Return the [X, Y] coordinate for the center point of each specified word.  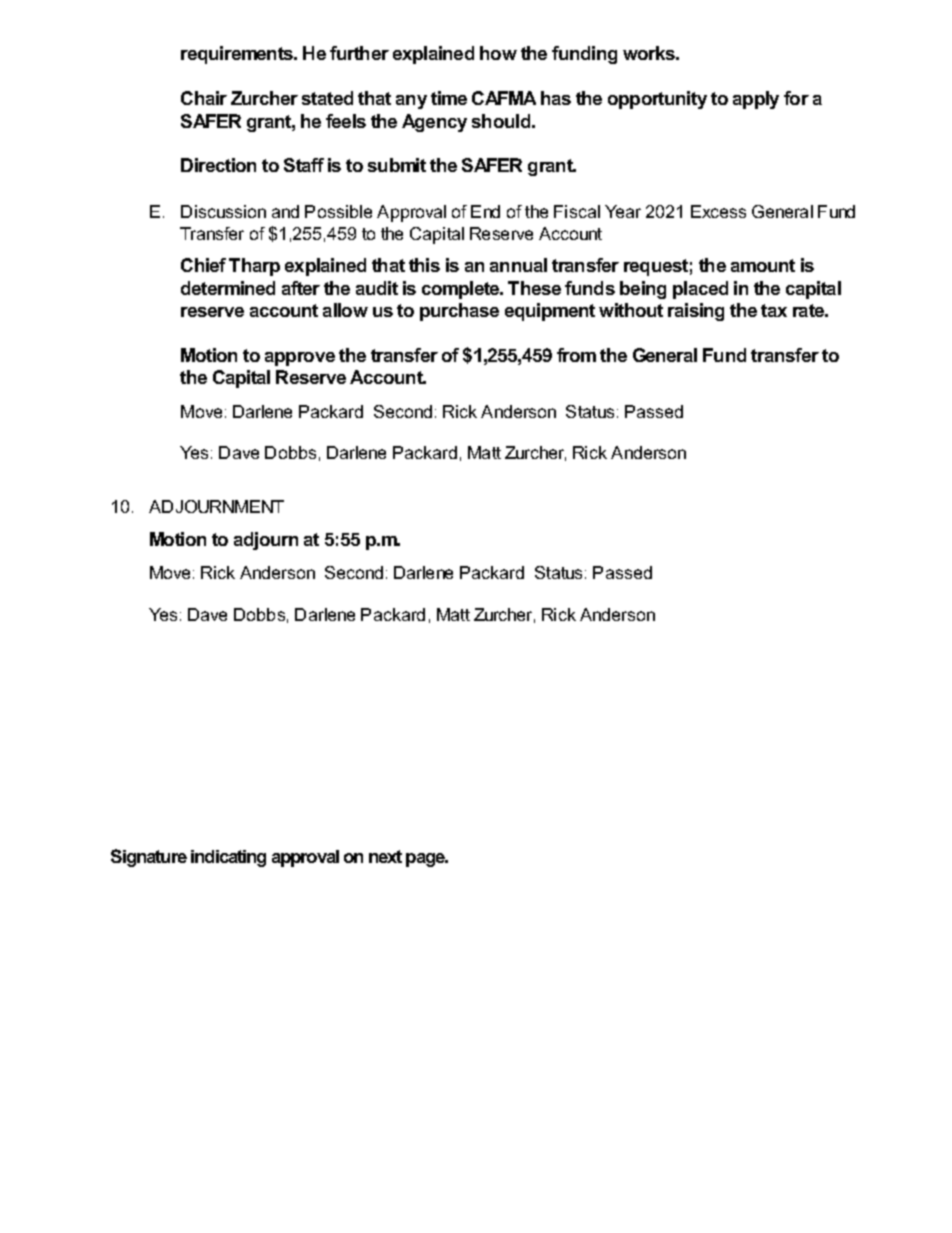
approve [300, 359]
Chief [203, 265]
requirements [238, 55]
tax [774, 310]
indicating [228, 858]
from [576, 355]
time [449, 98]
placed [700, 290]
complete [462, 290]
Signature [149, 858]
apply [756, 100]
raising [696, 312]
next [385, 856]
